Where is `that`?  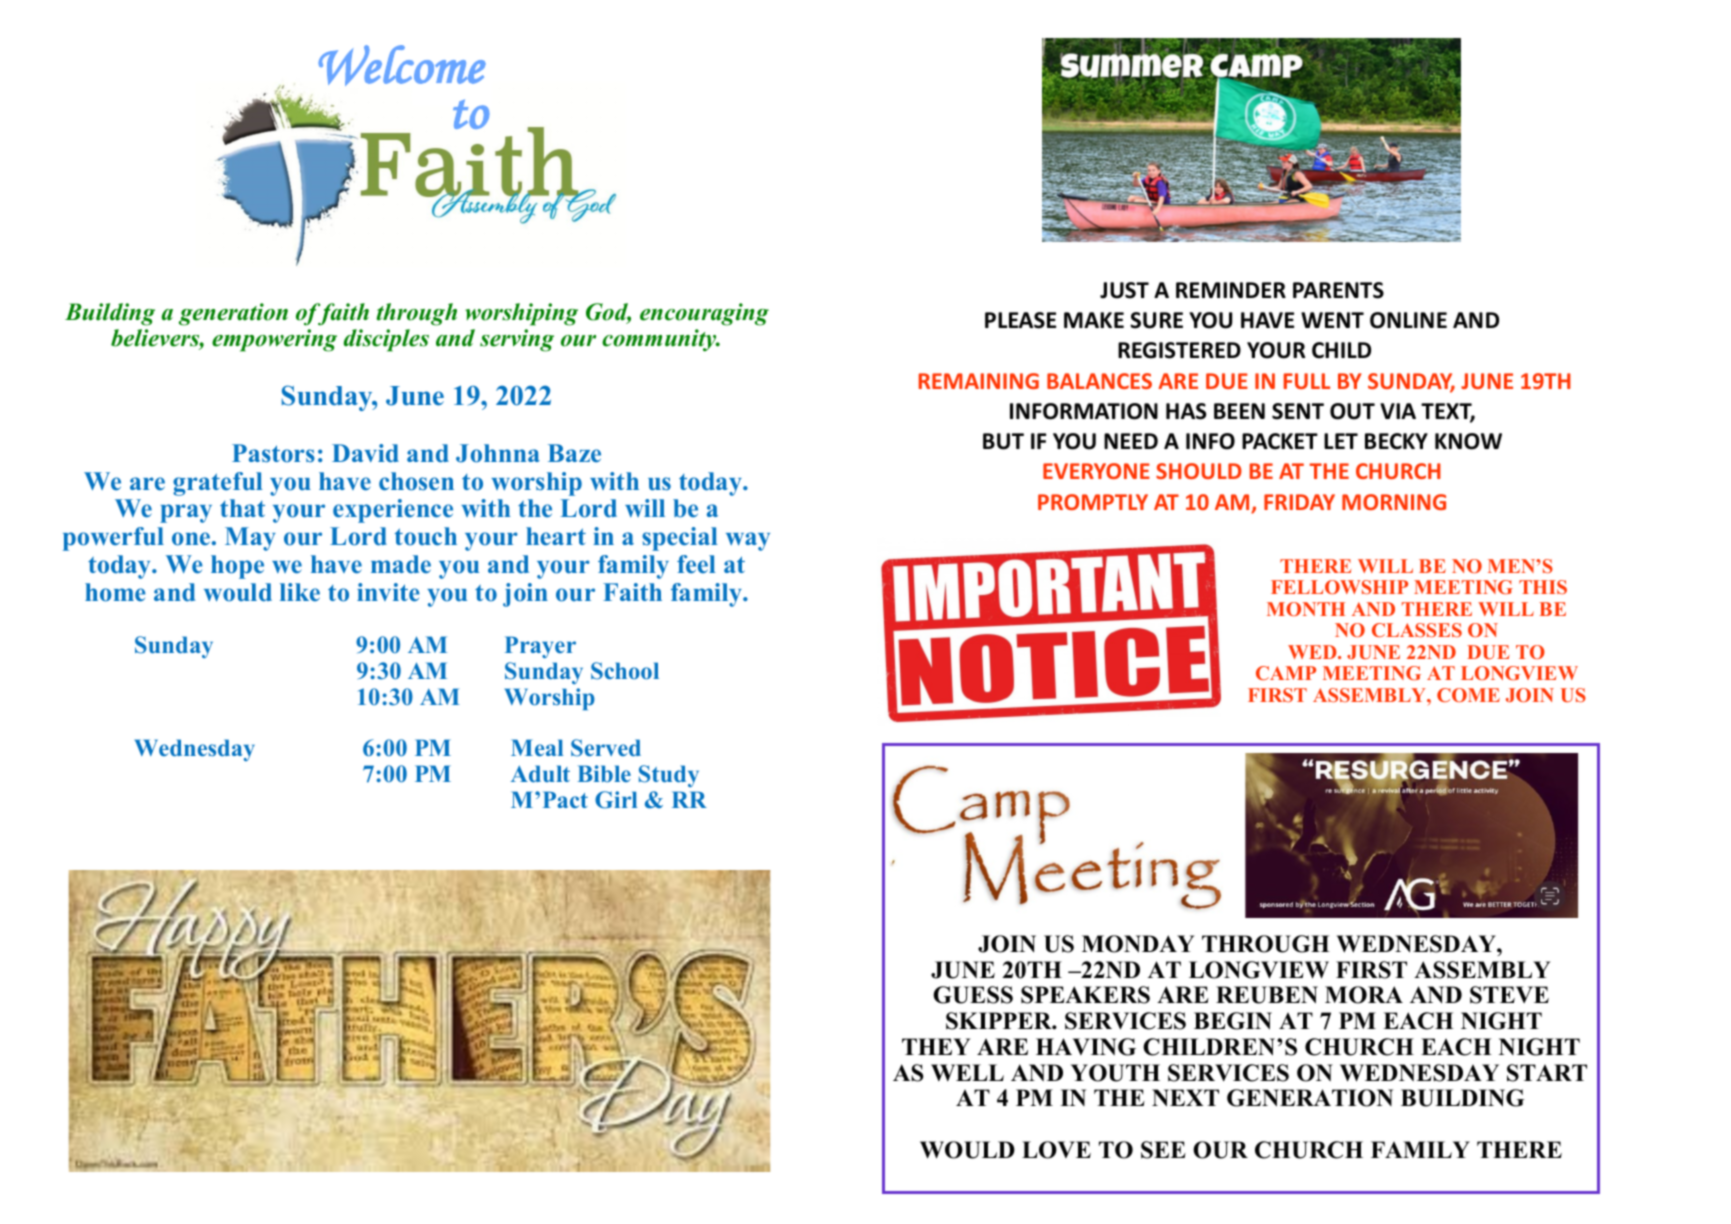 that is located at coordinates (242, 508).
